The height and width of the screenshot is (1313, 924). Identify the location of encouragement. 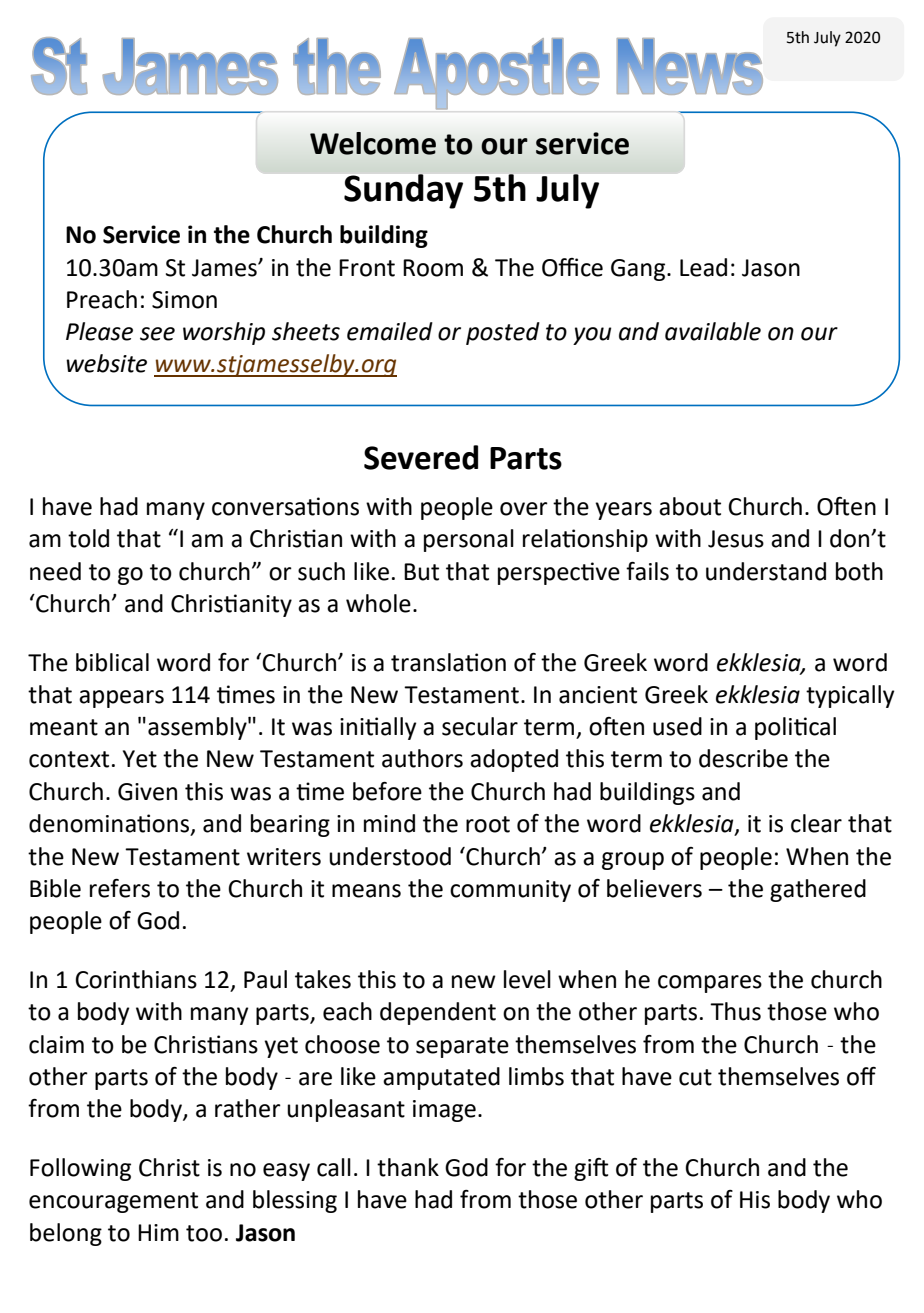
(113, 1202).
